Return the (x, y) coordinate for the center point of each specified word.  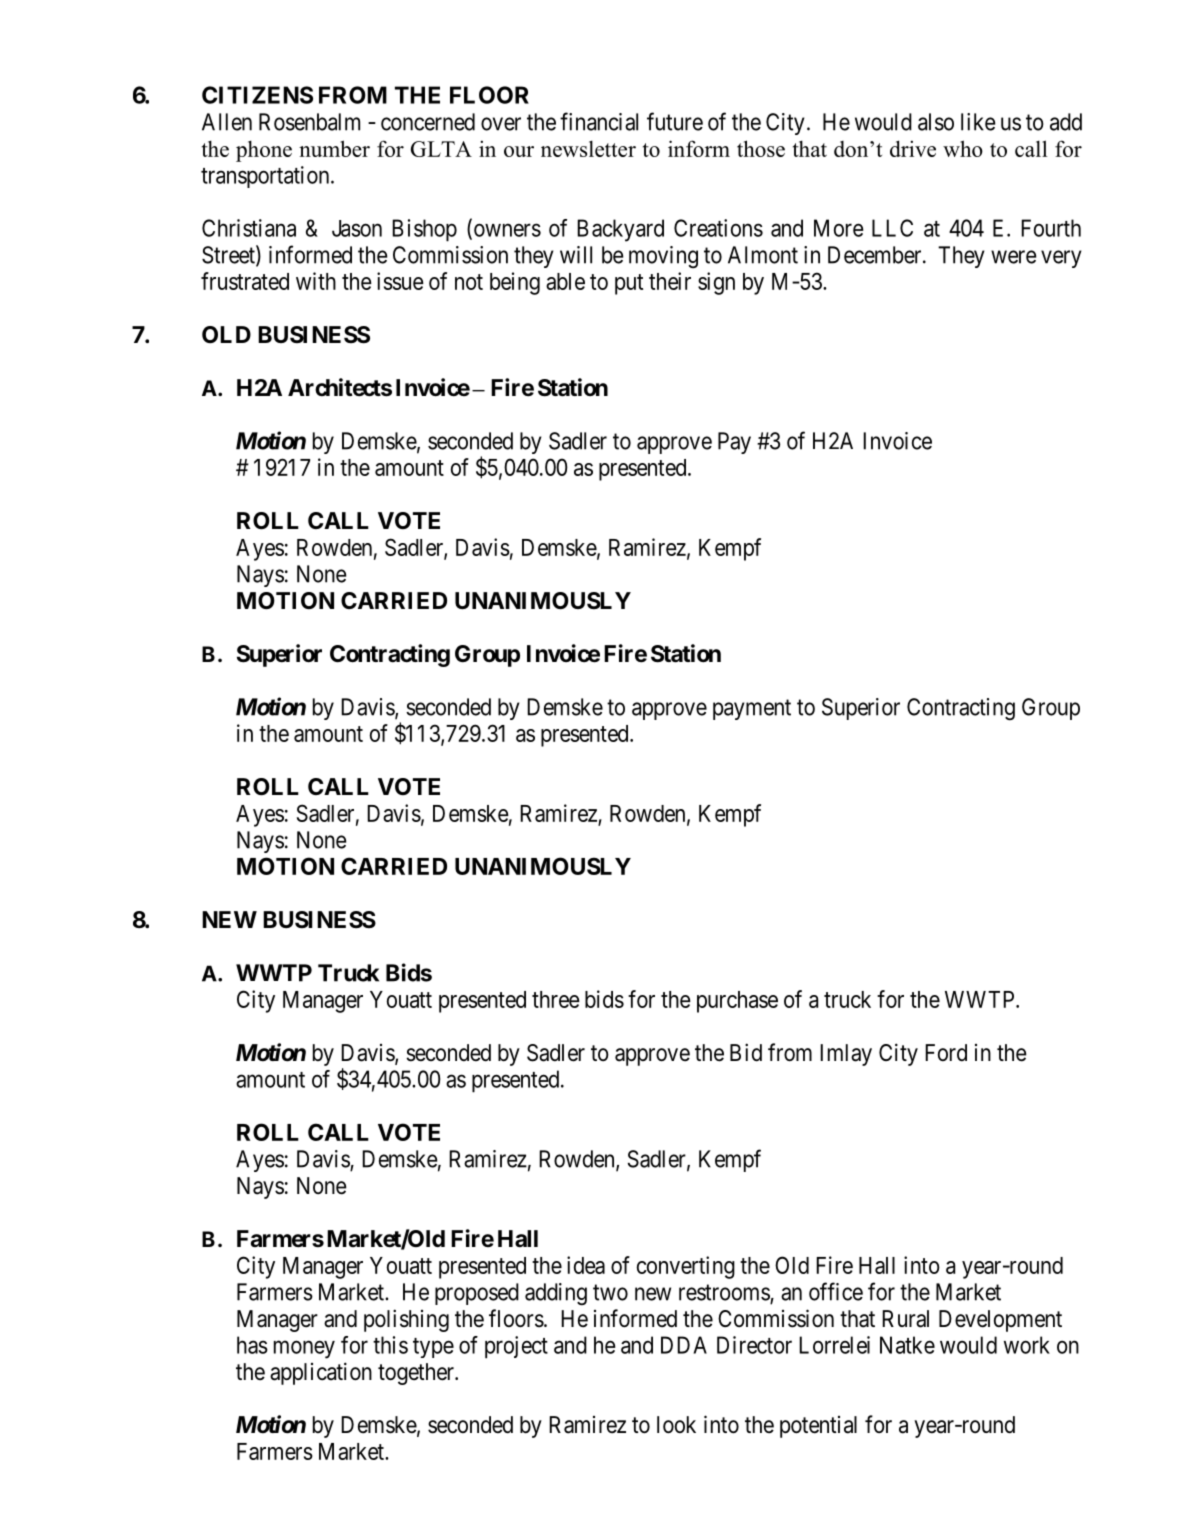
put (629, 284)
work (1027, 1345)
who (963, 148)
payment (752, 709)
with (316, 281)
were (1014, 257)
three (556, 999)
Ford (946, 1052)
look (676, 1425)
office (836, 1291)
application (321, 1373)
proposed (477, 1294)
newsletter (588, 148)
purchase (737, 1002)
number (334, 148)
